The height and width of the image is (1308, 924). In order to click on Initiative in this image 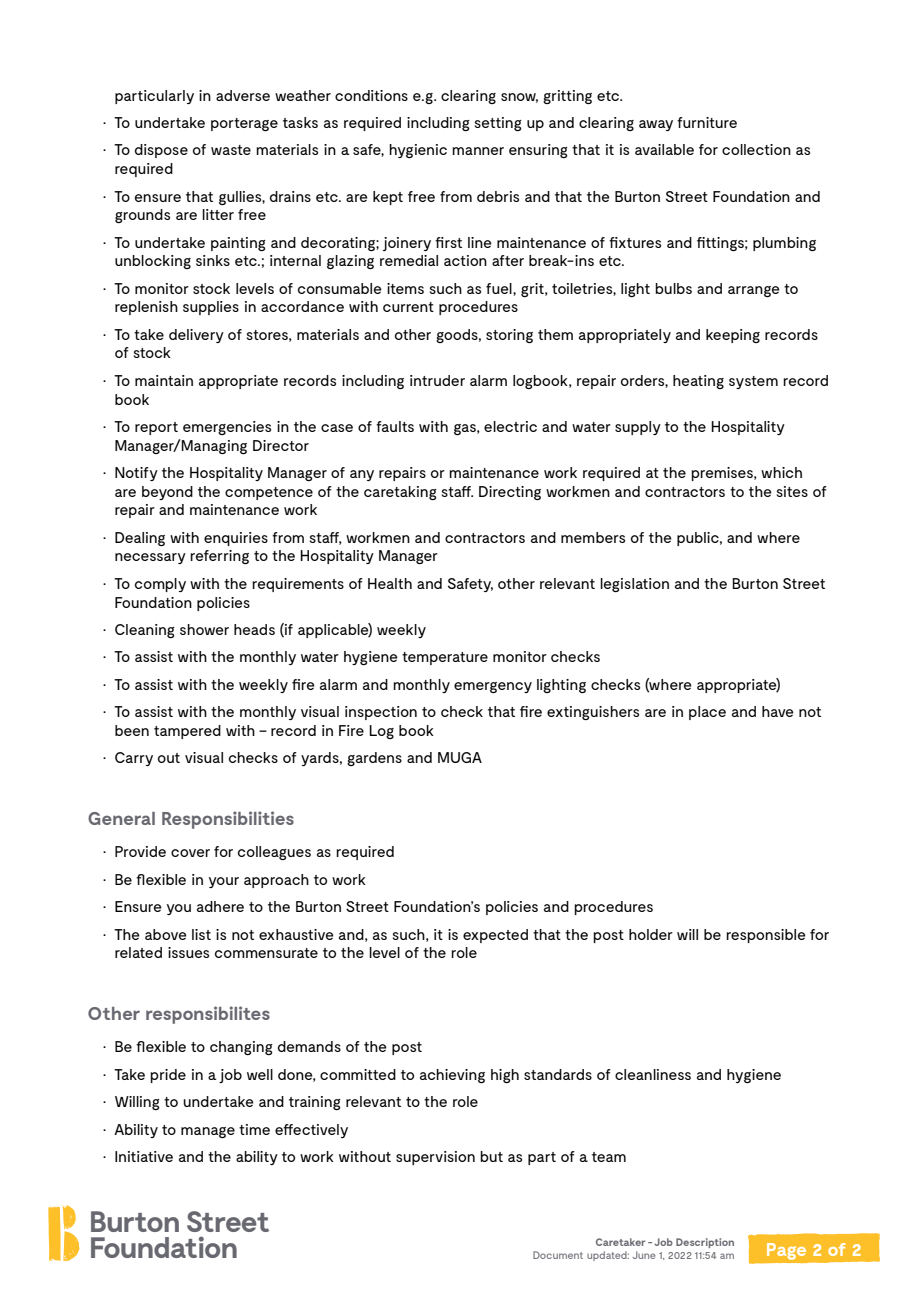, I will do `click(144, 1156)`.
